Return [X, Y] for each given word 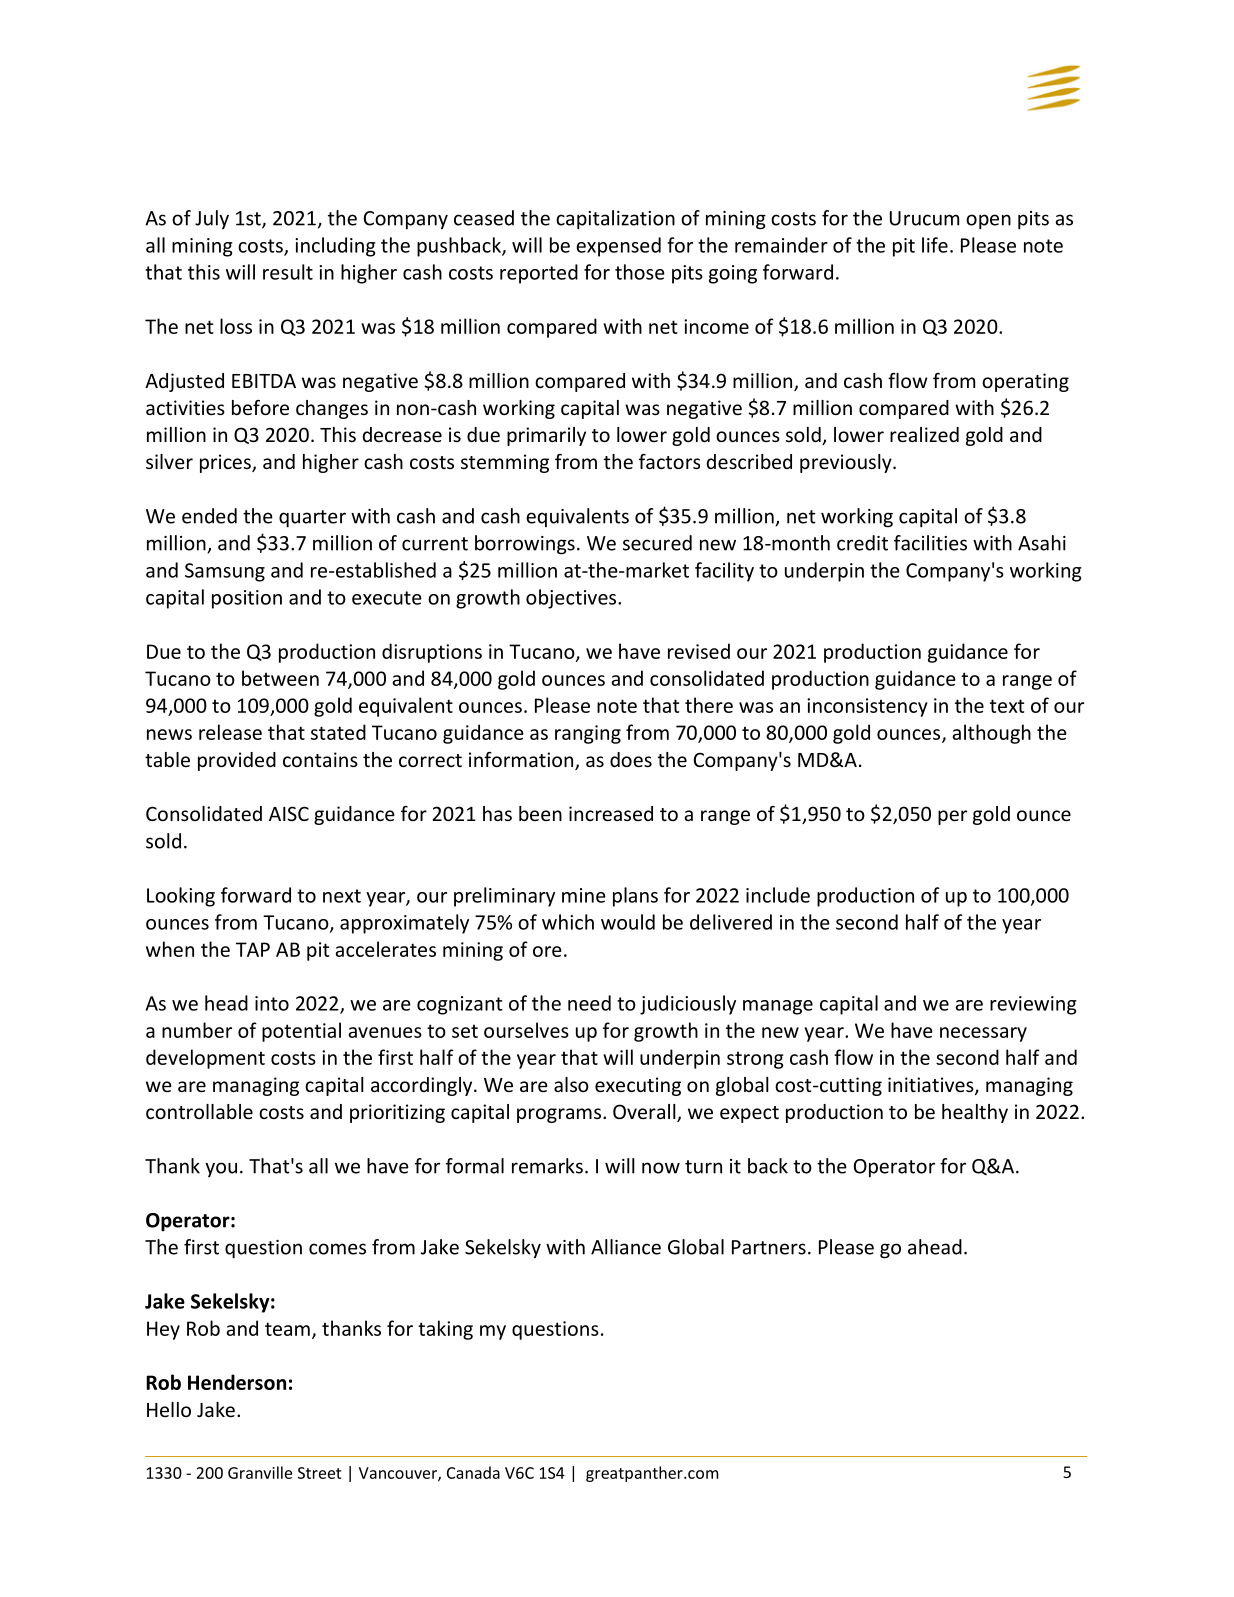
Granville [260, 1472]
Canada [473, 1472]
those [640, 272]
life [935, 245]
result [288, 272]
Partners [769, 1247]
